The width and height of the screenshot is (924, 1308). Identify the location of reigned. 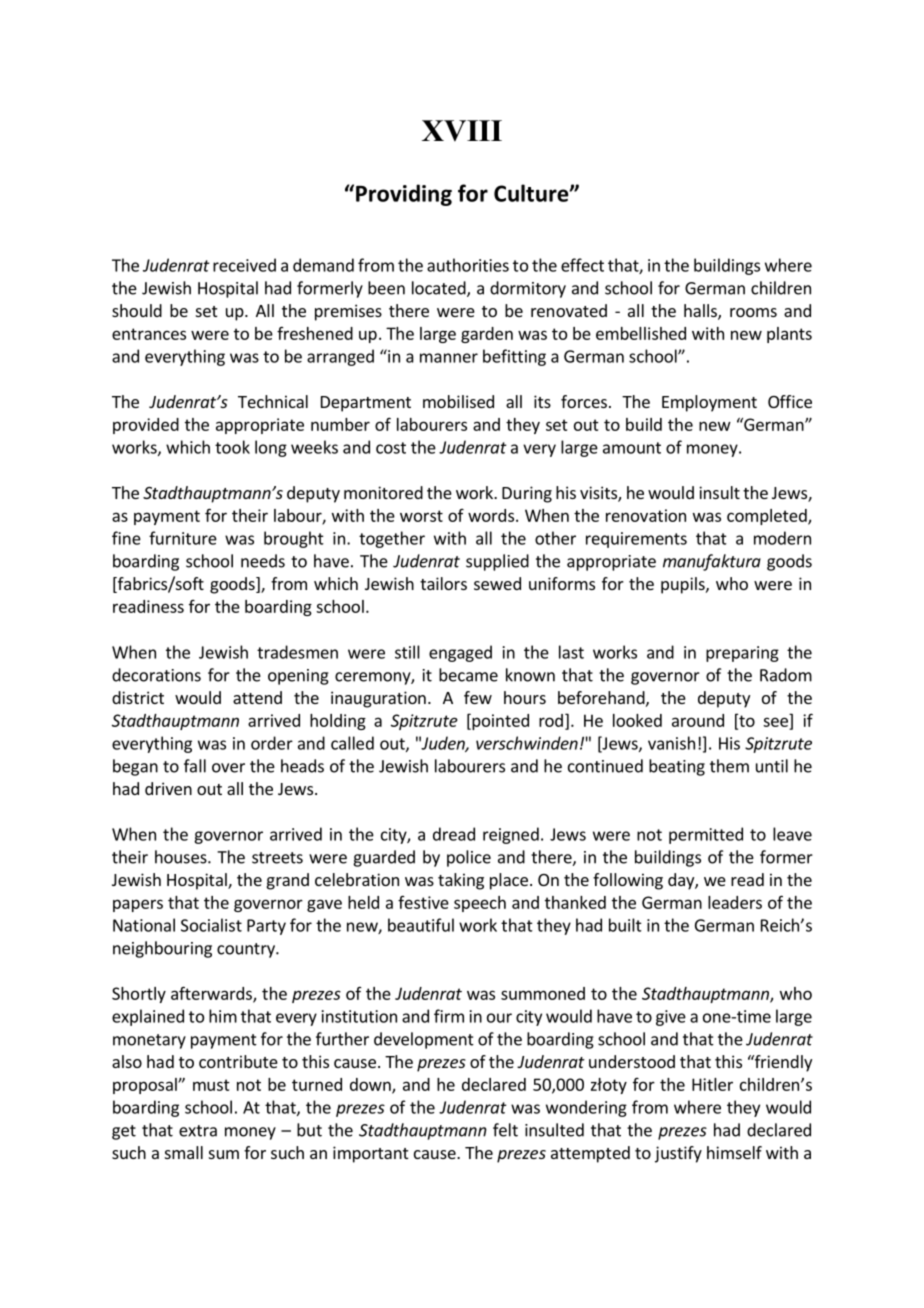
(511, 835).
